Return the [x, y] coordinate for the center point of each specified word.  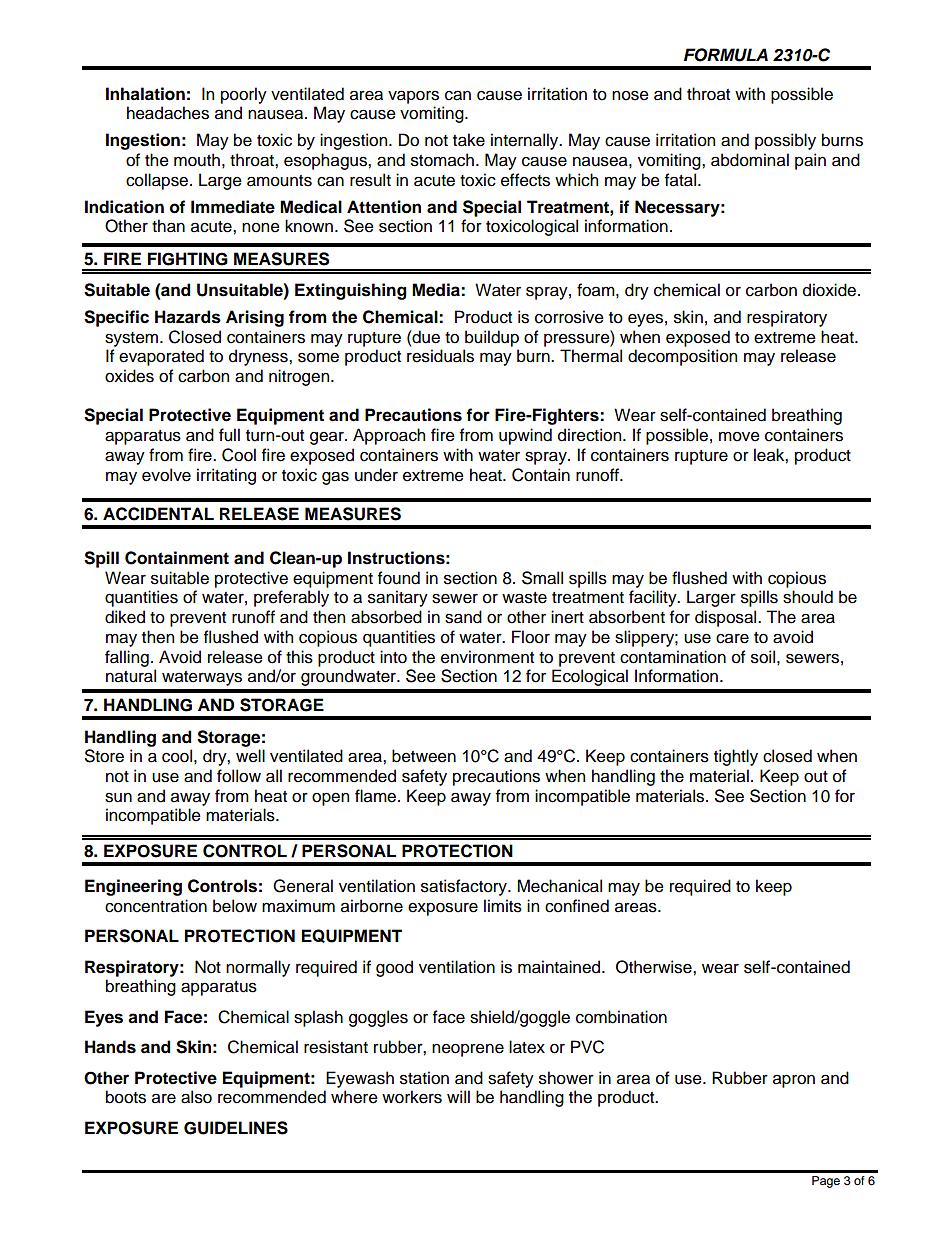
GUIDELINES [236, 1128]
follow [239, 776]
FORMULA [726, 55]
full [229, 435]
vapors [413, 97]
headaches [168, 113]
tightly [736, 757]
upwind [525, 436]
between [424, 756]
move [739, 437]
